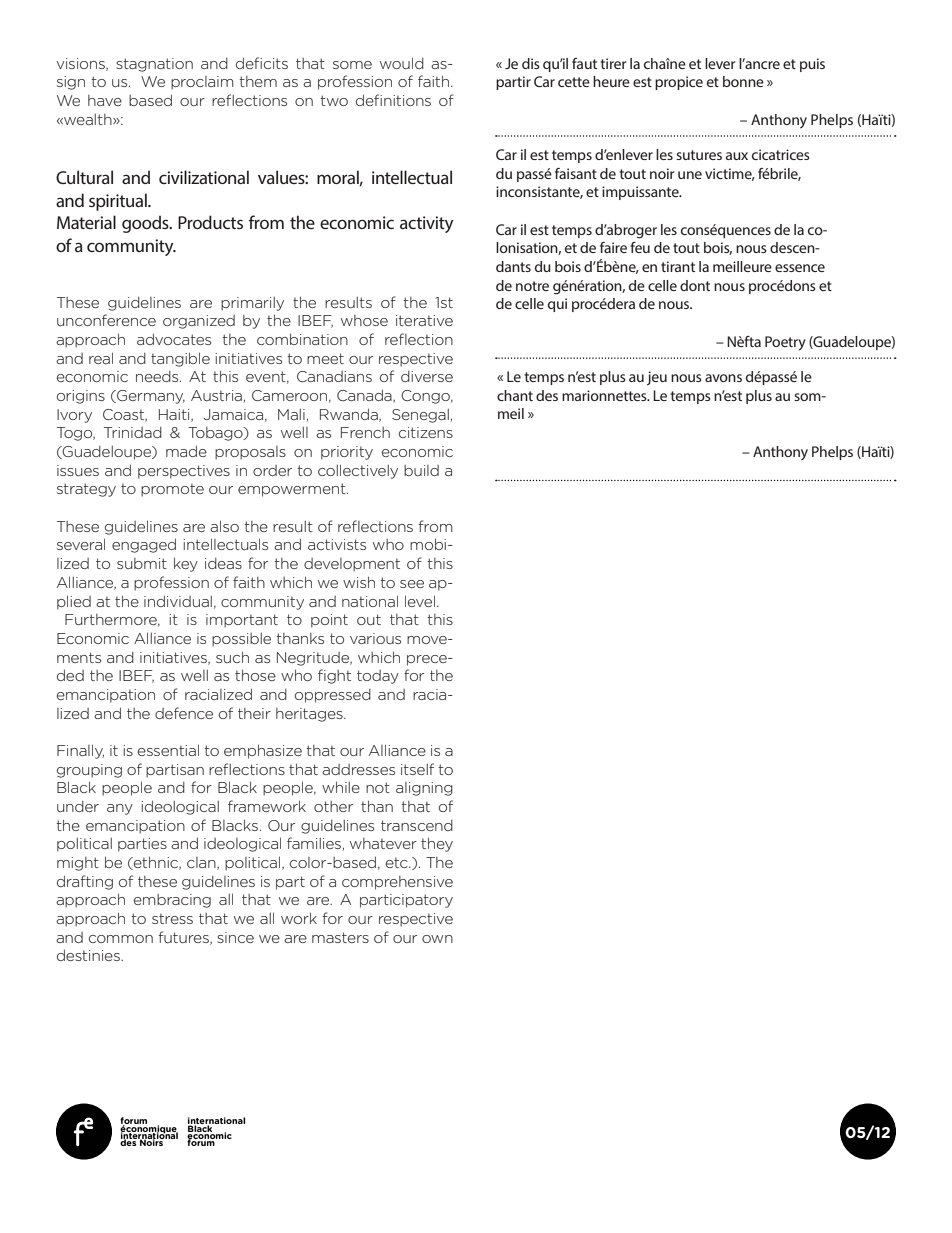 The image size is (952, 1233). What do you see at coordinates (393, 100) in the page?
I see `definitions` at bounding box center [393, 100].
